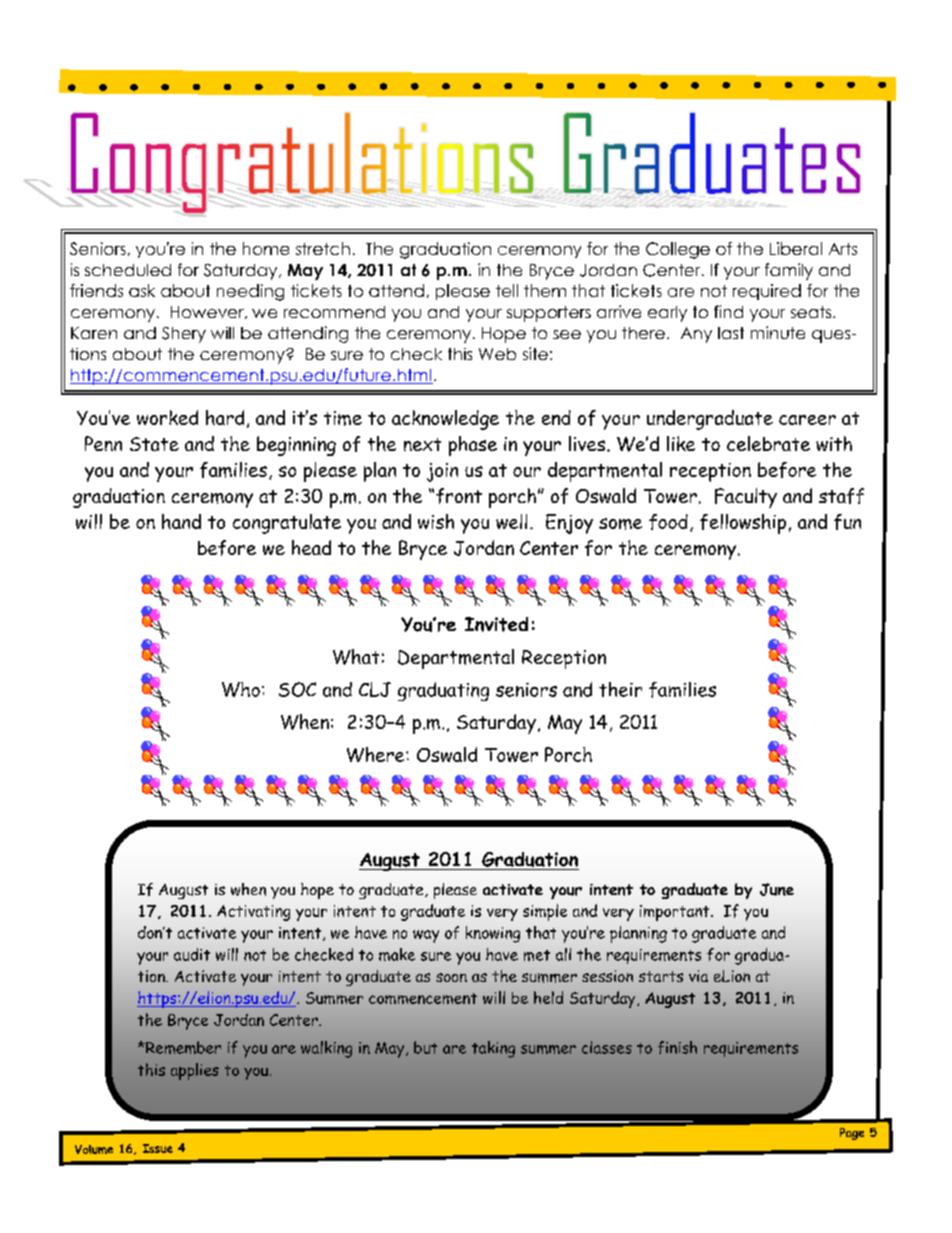 Image resolution: width=952 pixels, height=1233 pixels. I want to click on their, so click(620, 689).
